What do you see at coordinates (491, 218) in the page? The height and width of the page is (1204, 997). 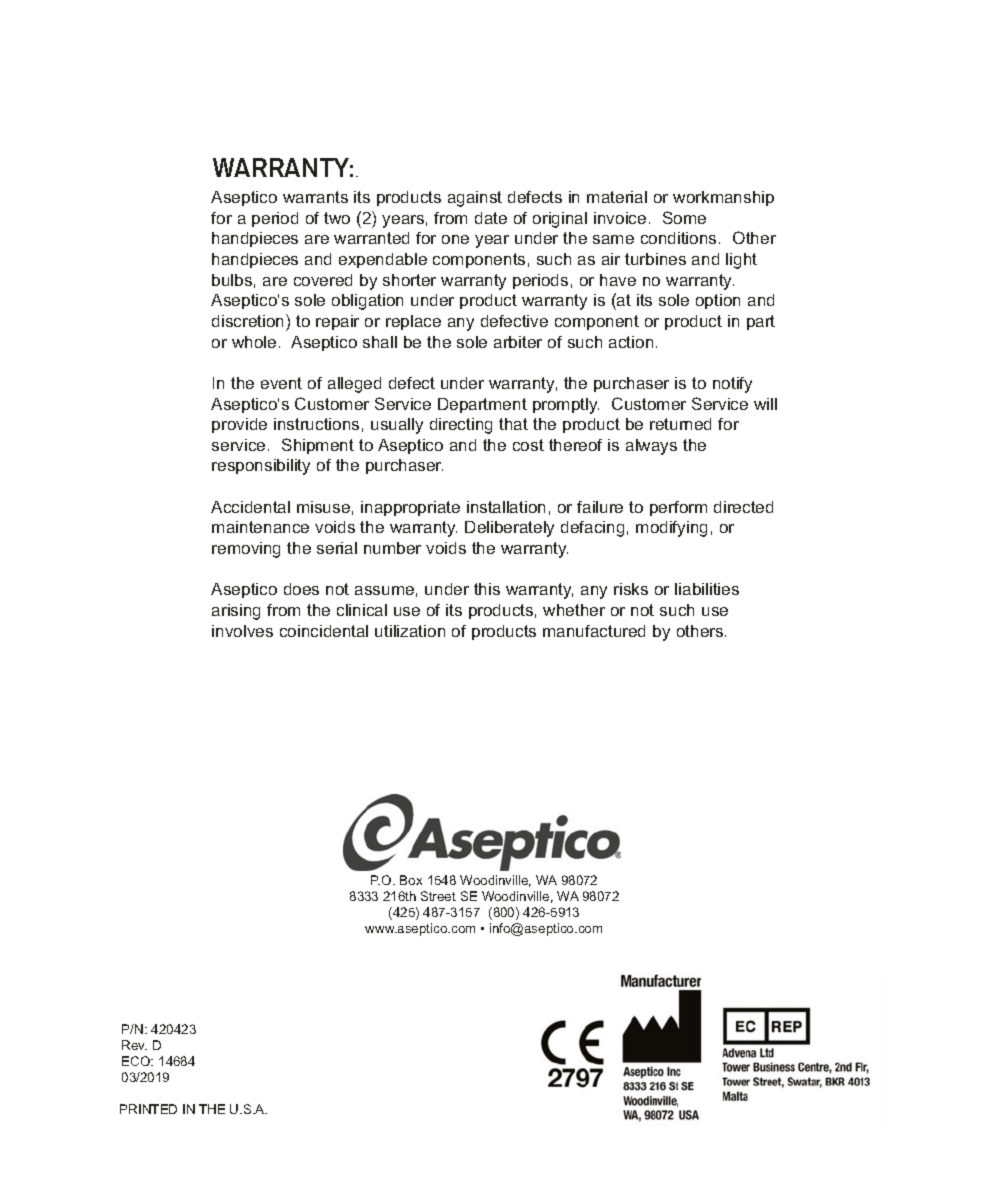 I see `date` at bounding box center [491, 218].
